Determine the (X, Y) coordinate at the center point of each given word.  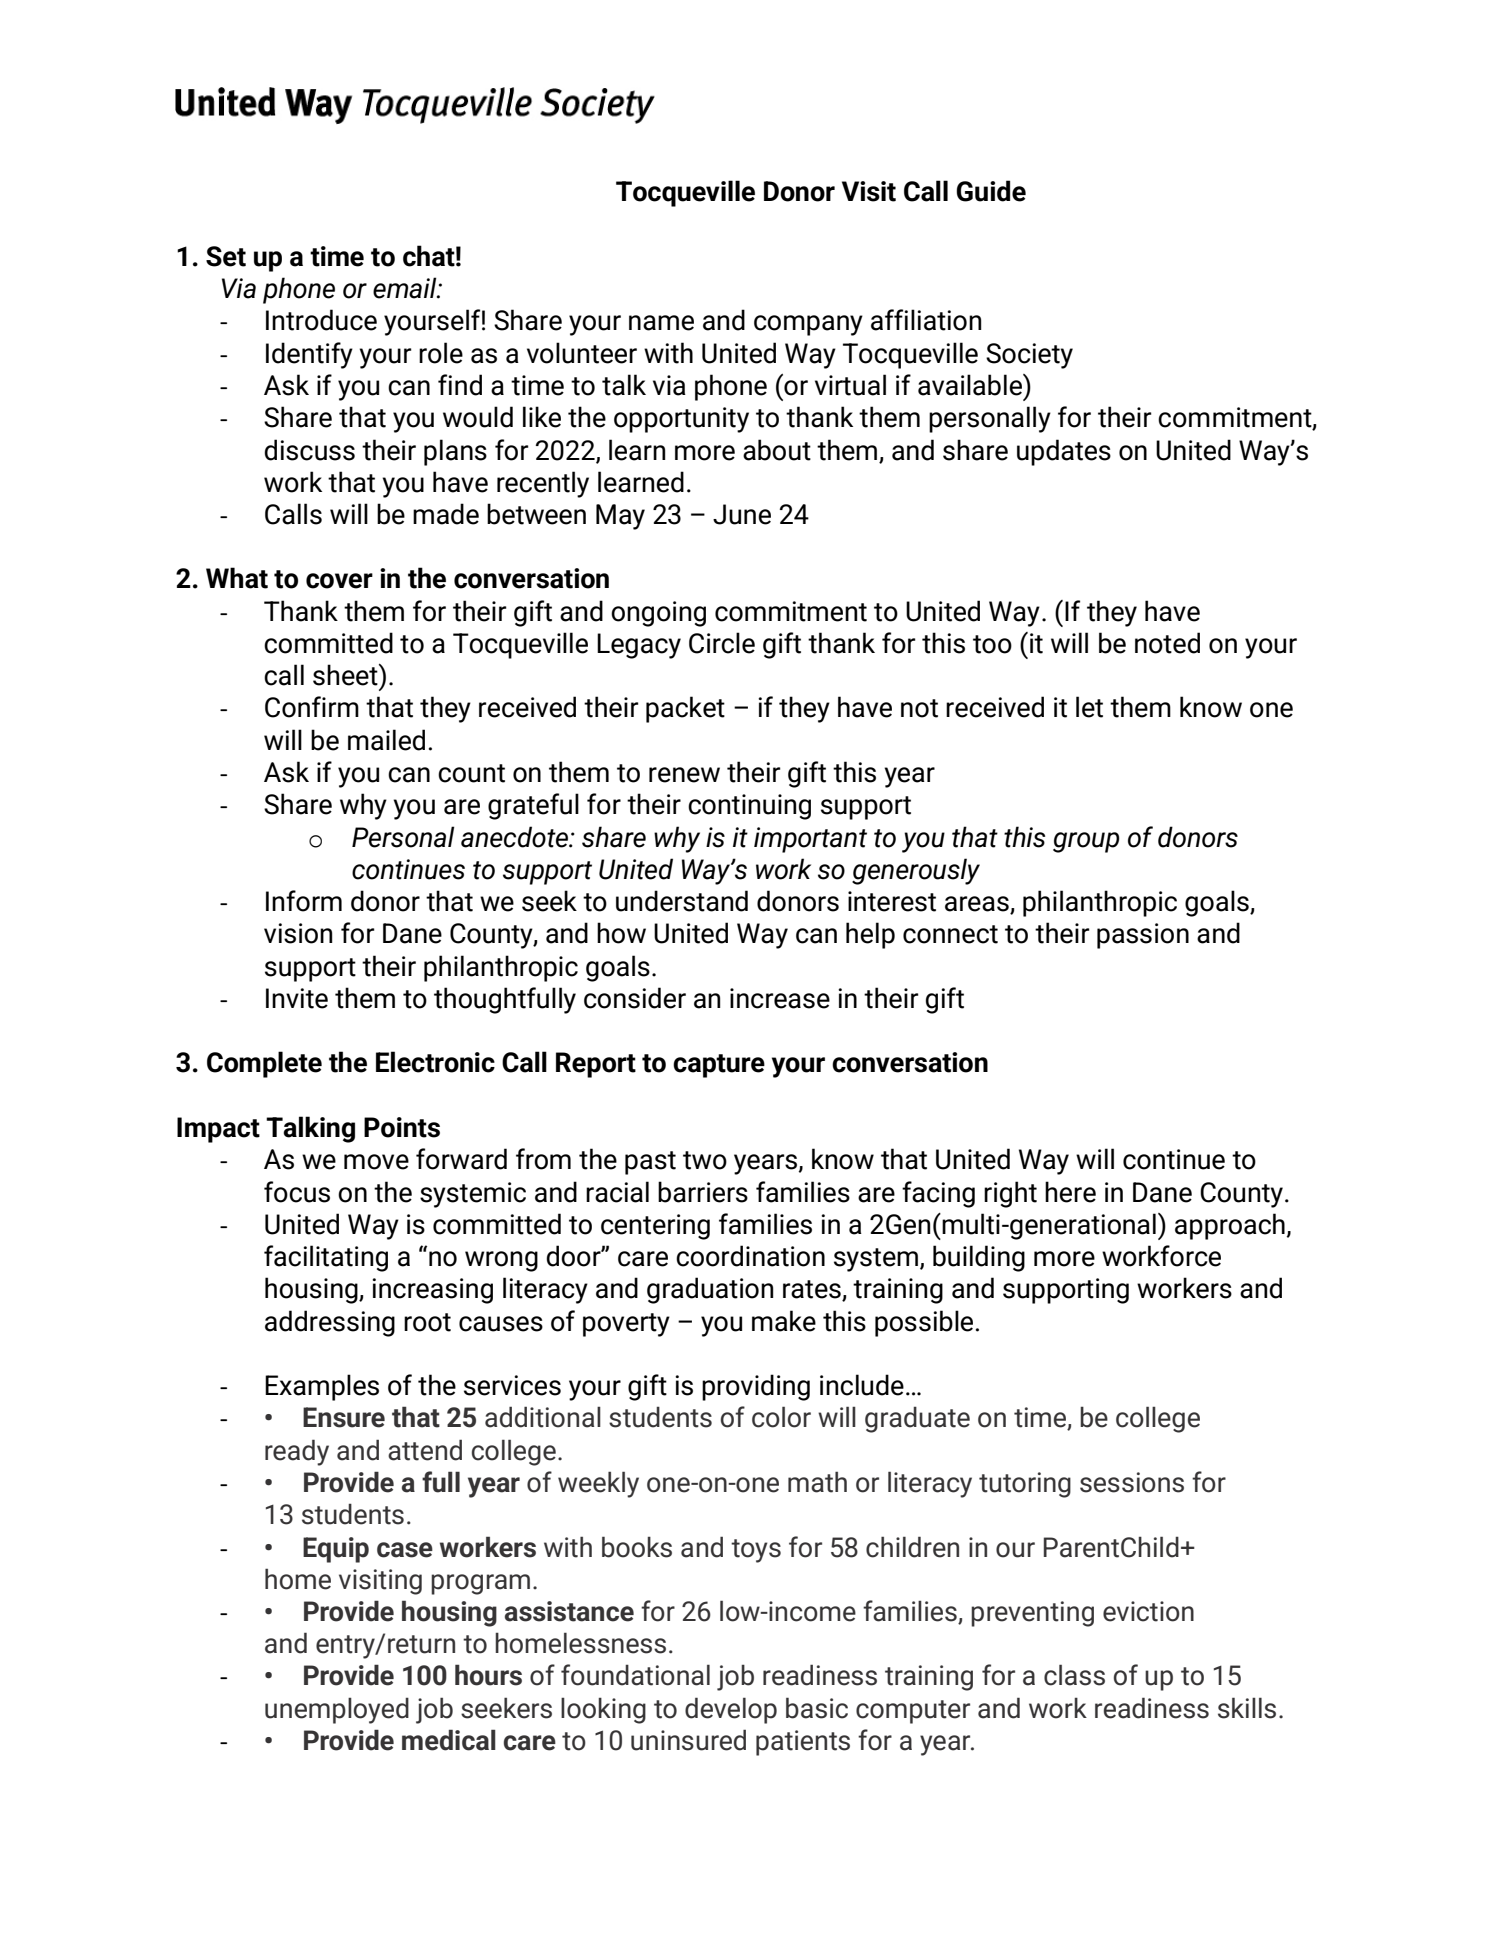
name (661, 323)
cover (339, 581)
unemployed (337, 1710)
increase (780, 998)
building (979, 1258)
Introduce (321, 320)
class (1074, 1675)
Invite (297, 998)
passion (1143, 936)
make (784, 1321)
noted (1167, 643)
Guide (991, 191)
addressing (330, 1323)
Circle (722, 643)
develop (731, 1710)
